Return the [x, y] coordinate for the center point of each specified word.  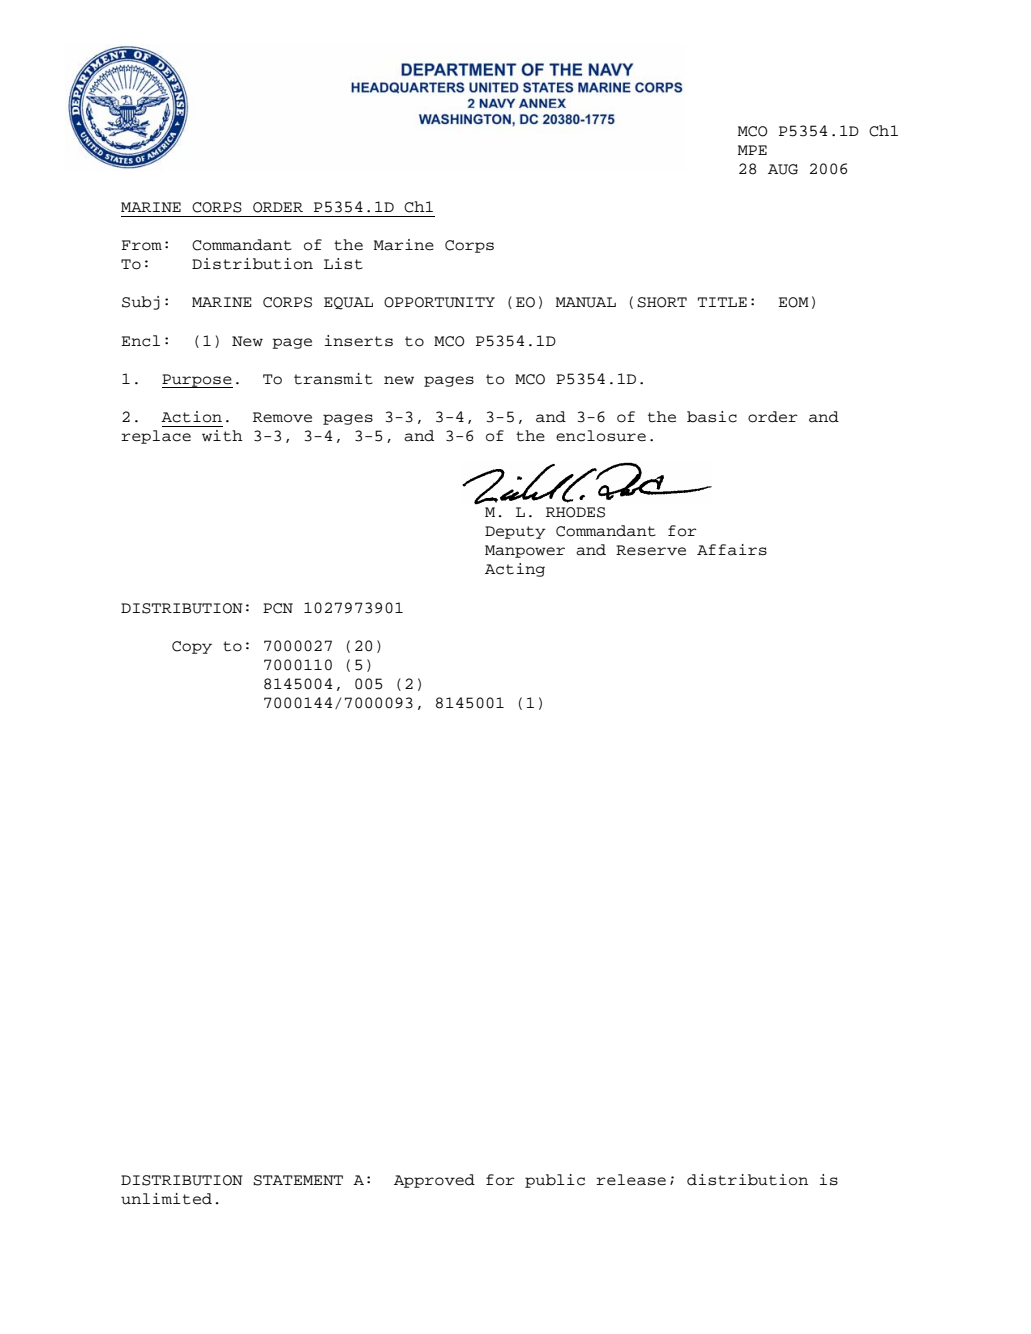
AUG [783, 169]
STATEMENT [298, 1180]
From [141, 245]
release [631, 1180]
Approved [434, 1181]
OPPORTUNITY [439, 302]
